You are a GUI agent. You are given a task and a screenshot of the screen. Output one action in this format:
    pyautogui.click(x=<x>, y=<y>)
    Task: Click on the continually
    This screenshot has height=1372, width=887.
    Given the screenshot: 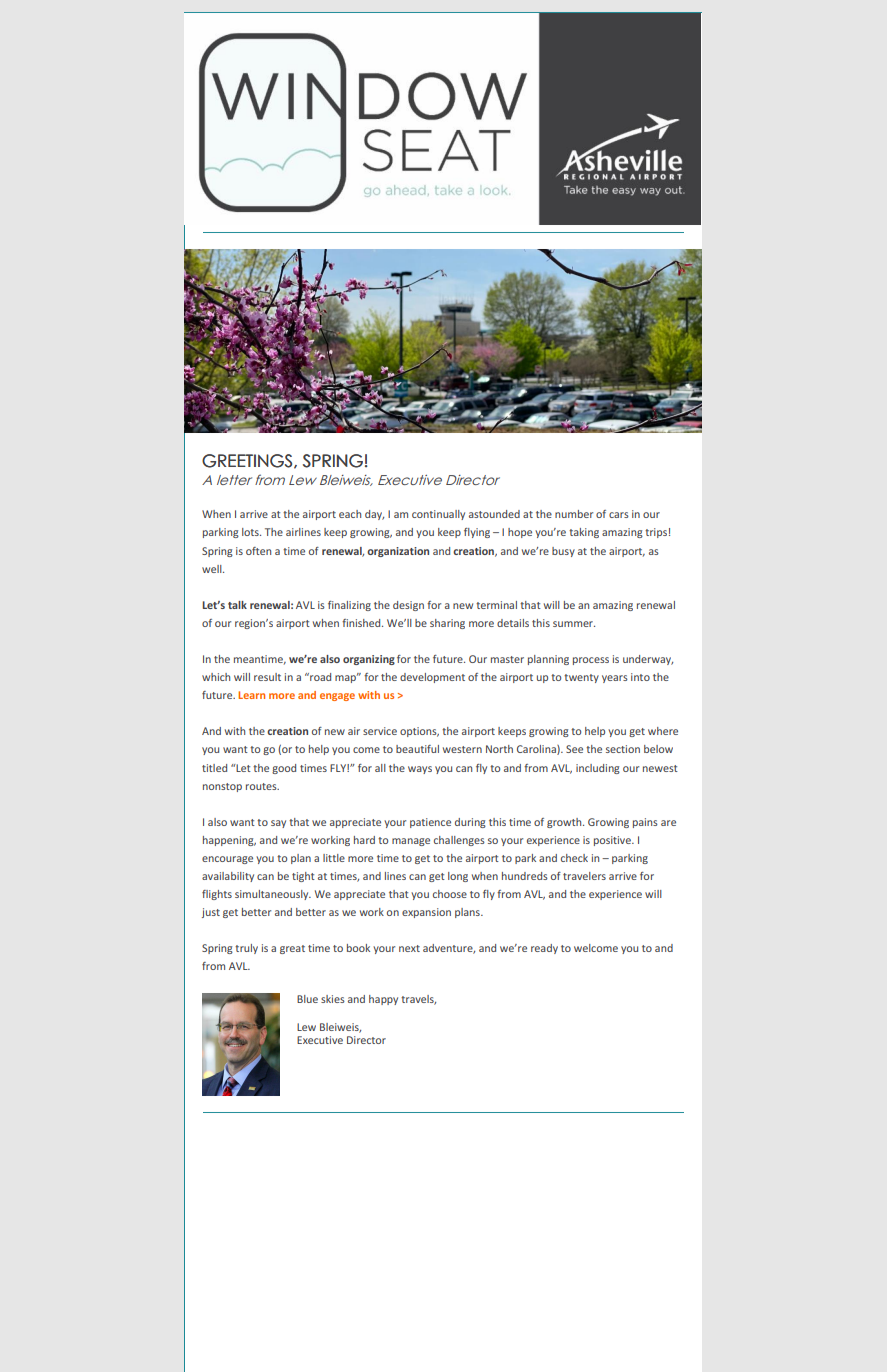 What is the action you would take?
    pyautogui.click(x=438, y=515)
